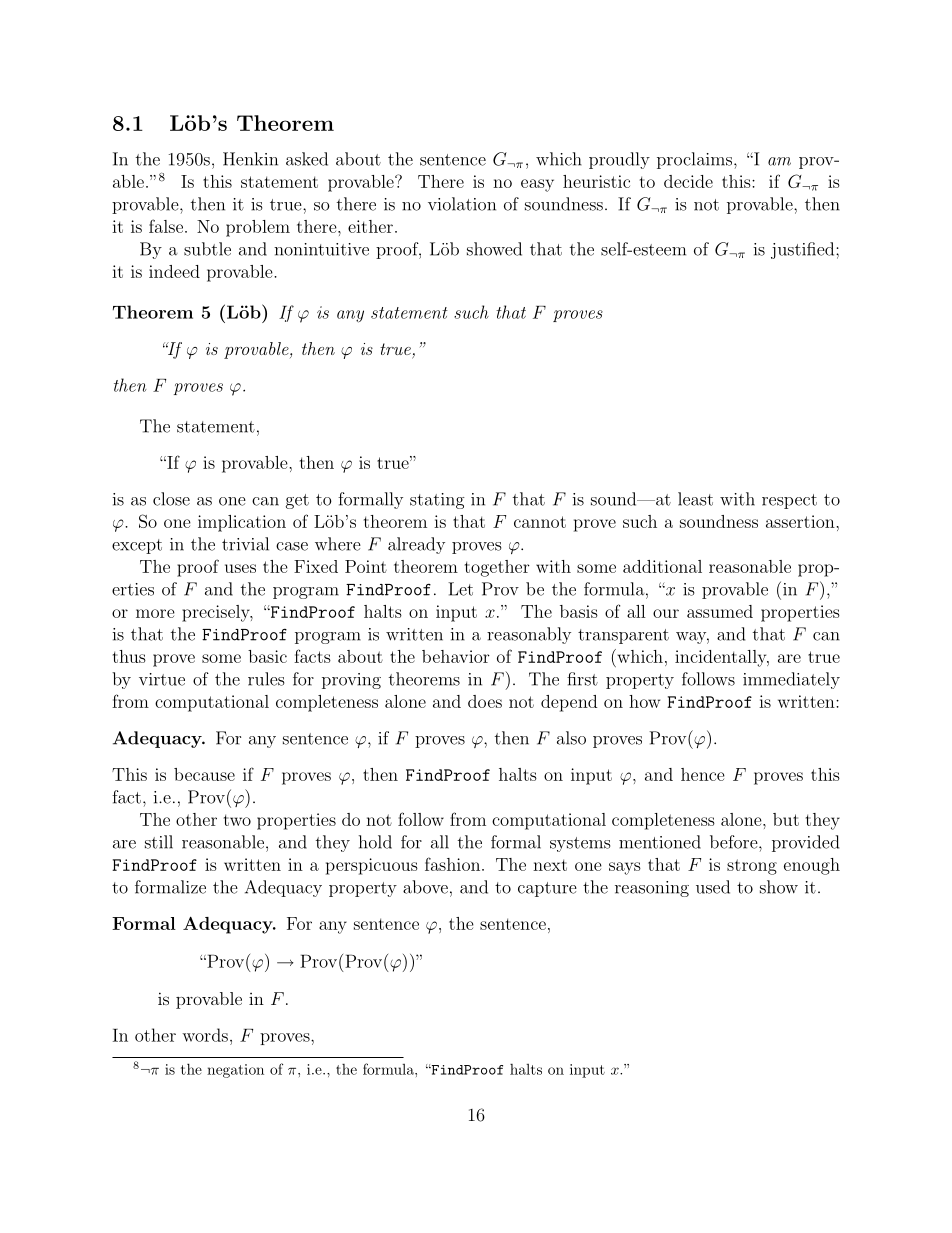 Image resolution: width=952 pixels, height=1233 pixels. Describe the element at coordinates (703, 774) in the document. I see `hence` at that location.
